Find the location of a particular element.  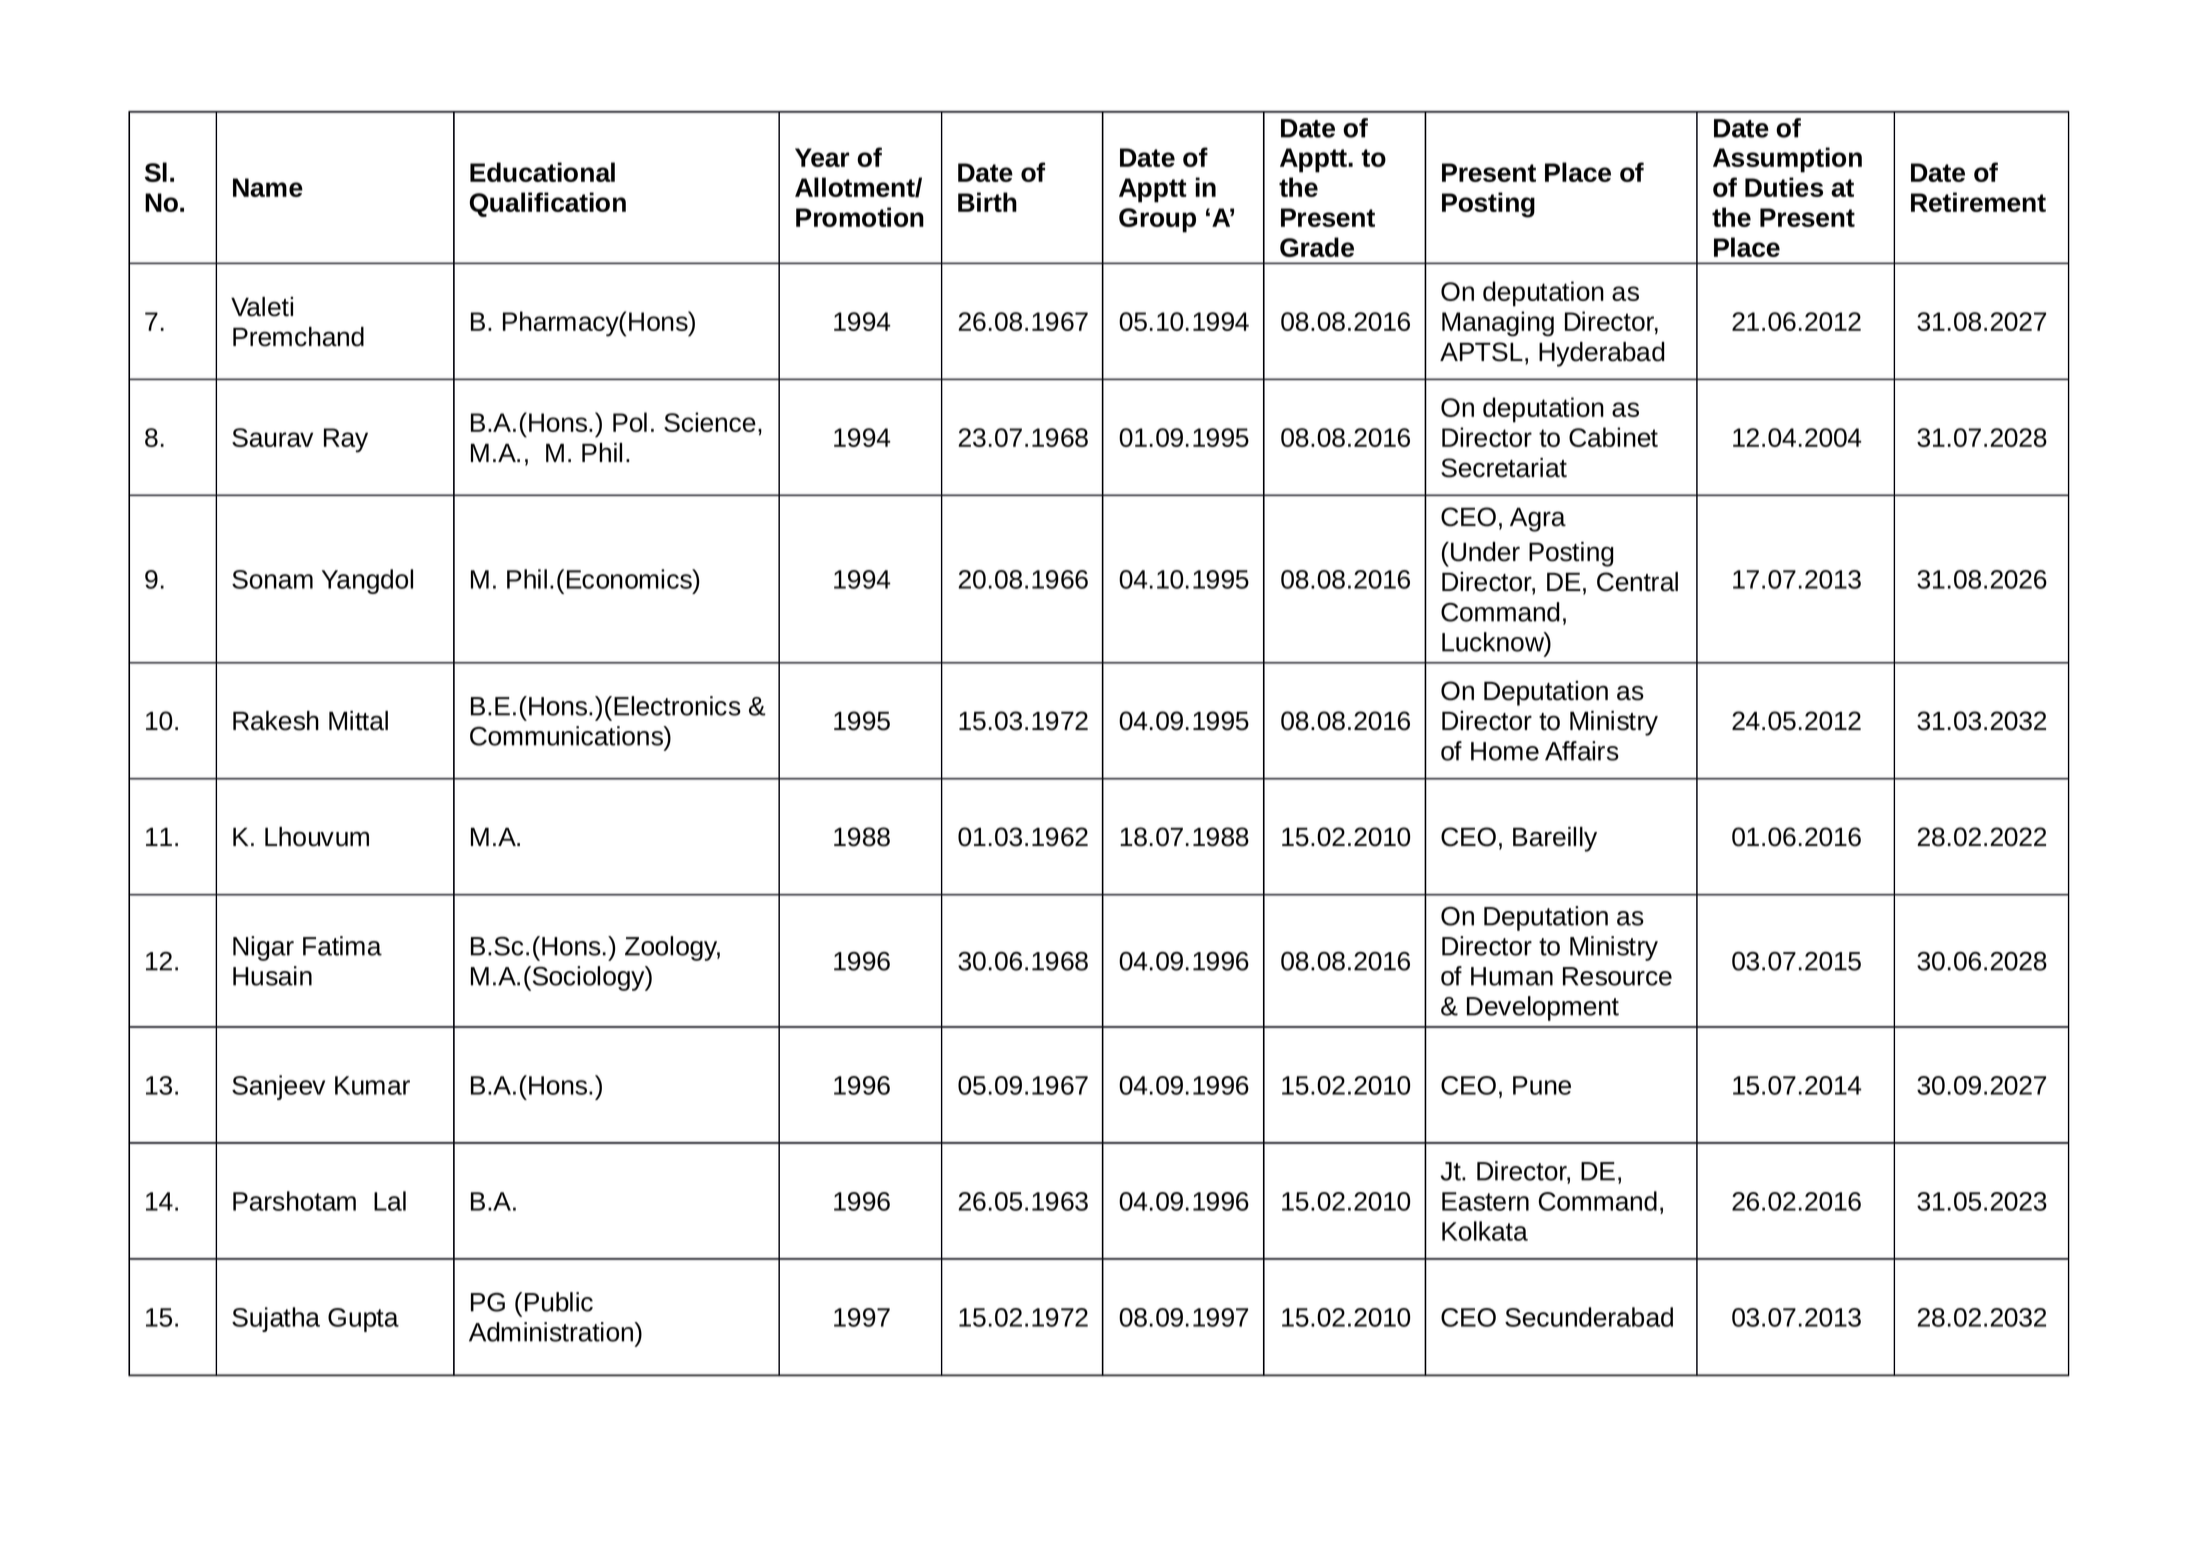

Public is located at coordinates (559, 1302).
